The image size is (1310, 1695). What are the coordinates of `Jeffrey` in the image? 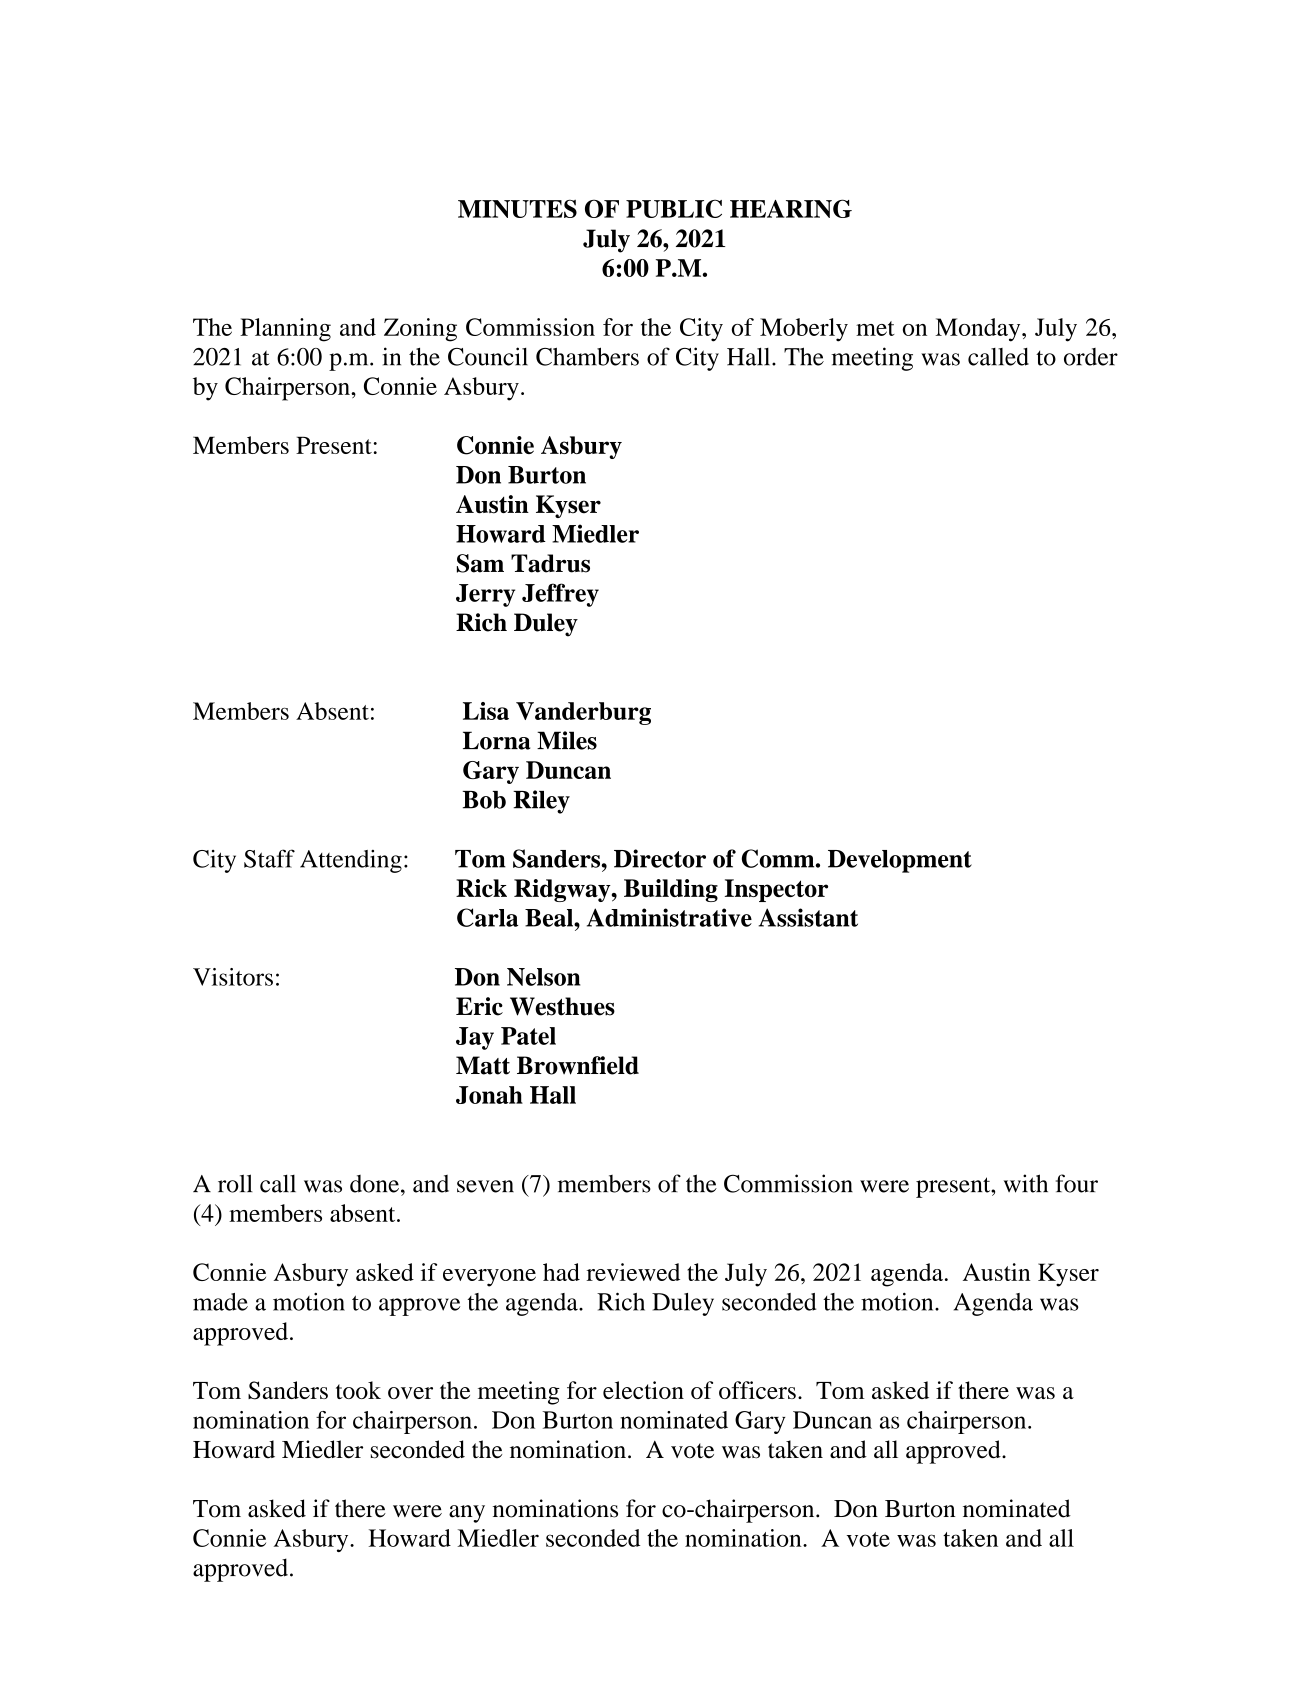 It's located at (560, 595).
